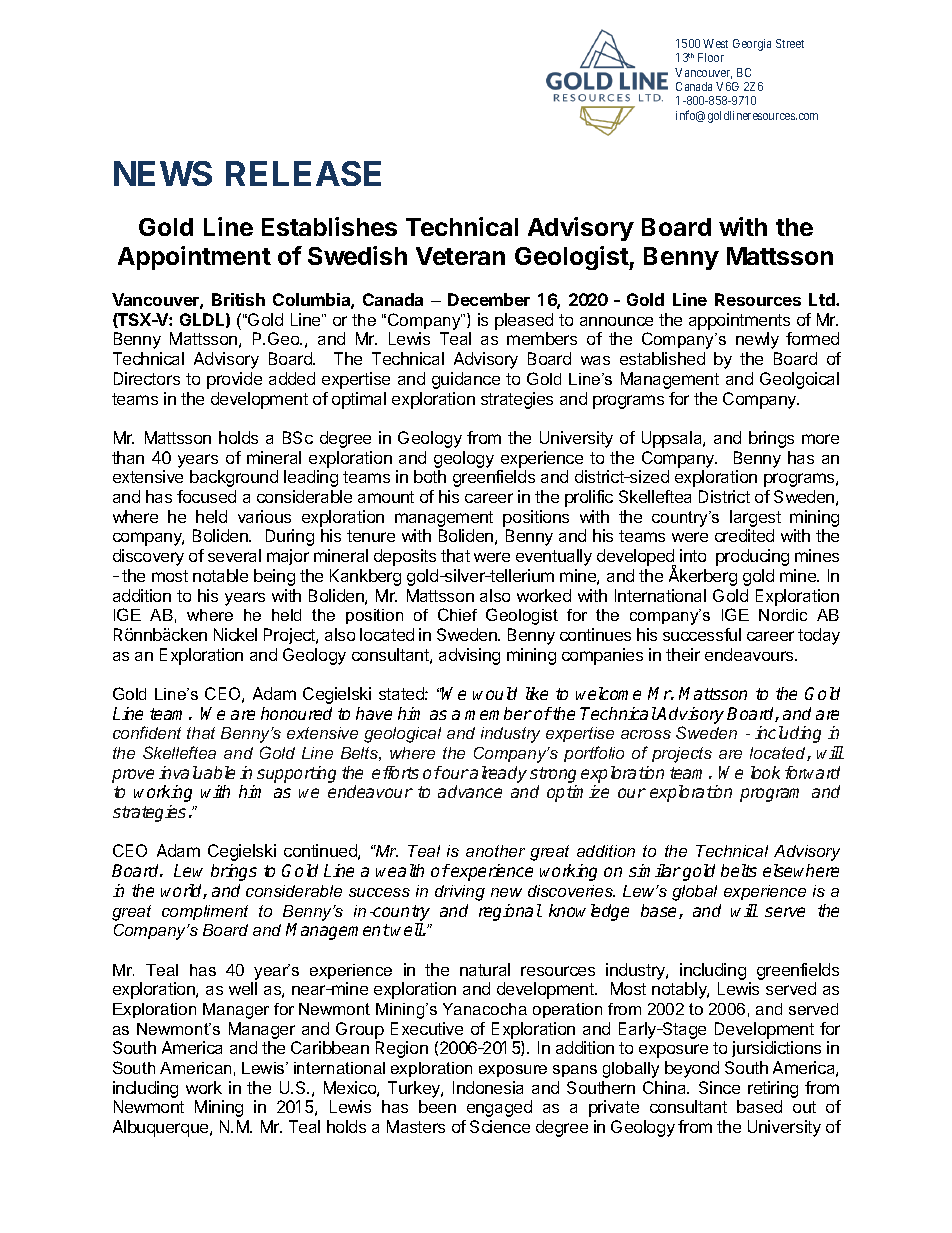 Image resolution: width=952 pixels, height=1233 pixels. I want to click on invaluable, so click(197, 772).
